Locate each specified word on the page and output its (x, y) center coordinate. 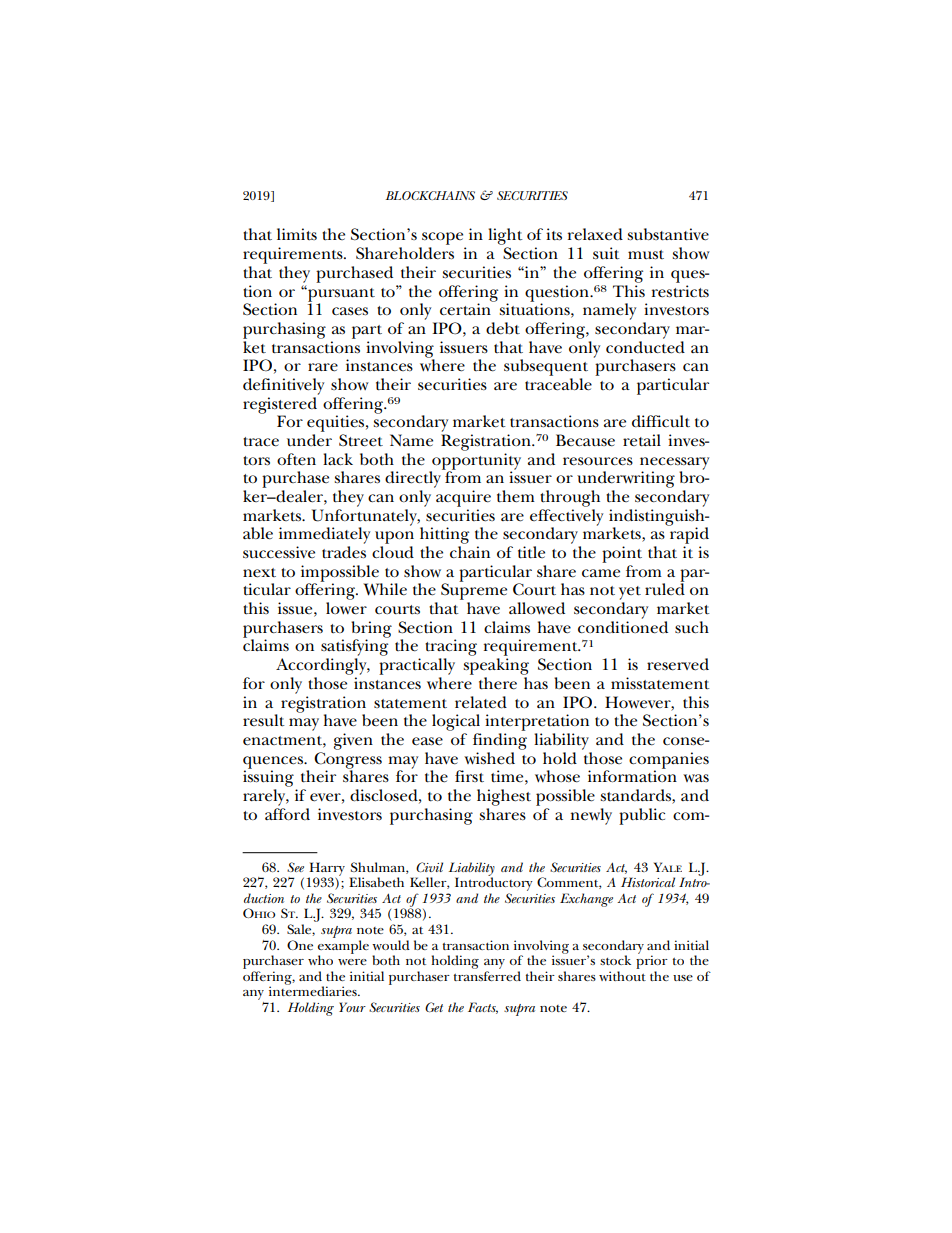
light (505, 238)
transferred (487, 976)
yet (630, 594)
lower (346, 608)
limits (297, 234)
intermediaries (314, 990)
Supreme (474, 592)
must (646, 255)
